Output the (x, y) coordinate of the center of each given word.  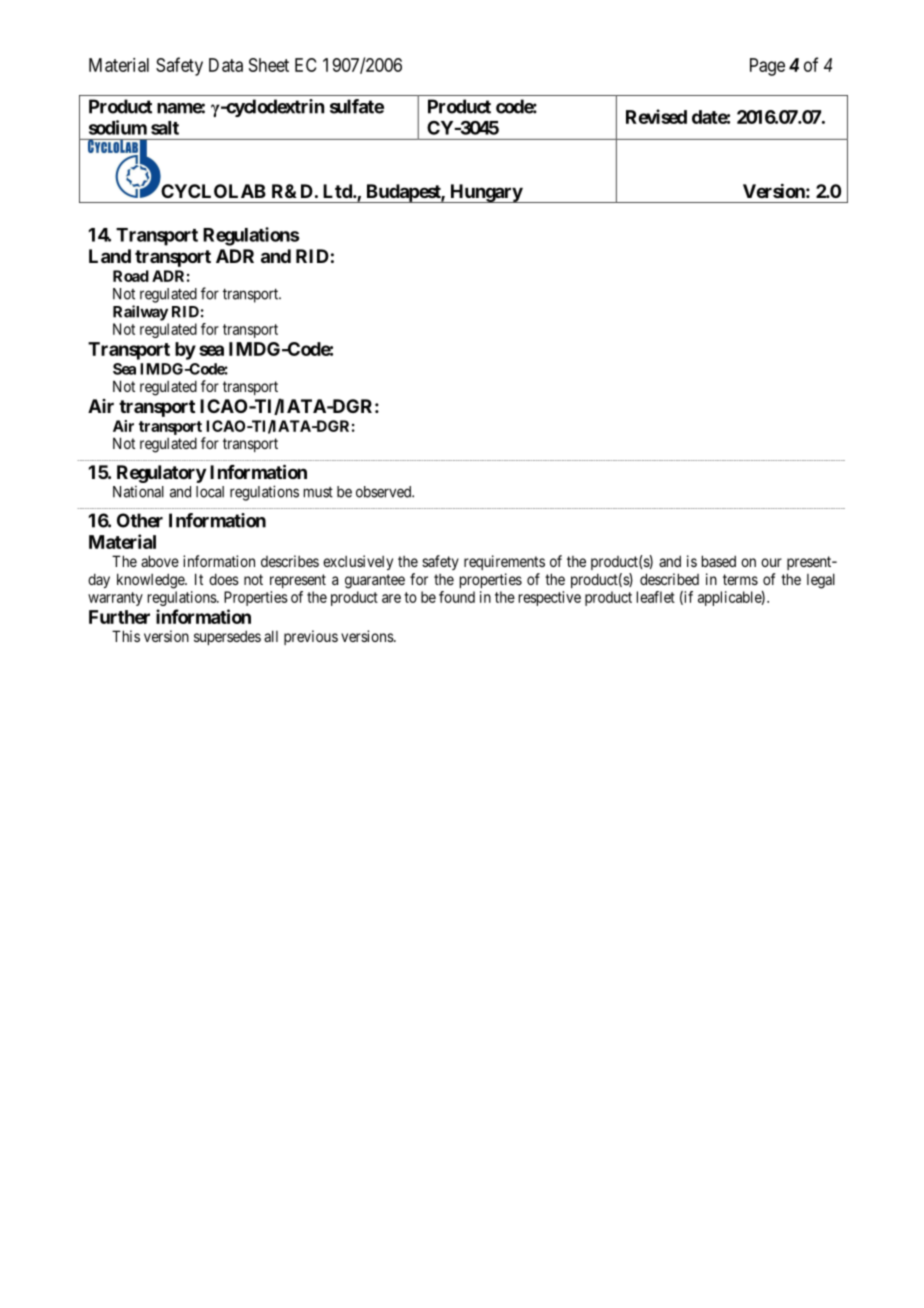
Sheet (269, 65)
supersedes (227, 637)
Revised (656, 116)
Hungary (485, 193)
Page (767, 67)
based (719, 561)
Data (226, 65)
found (457, 597)
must (318, 492)
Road (131, 276)
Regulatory (161, 474)
